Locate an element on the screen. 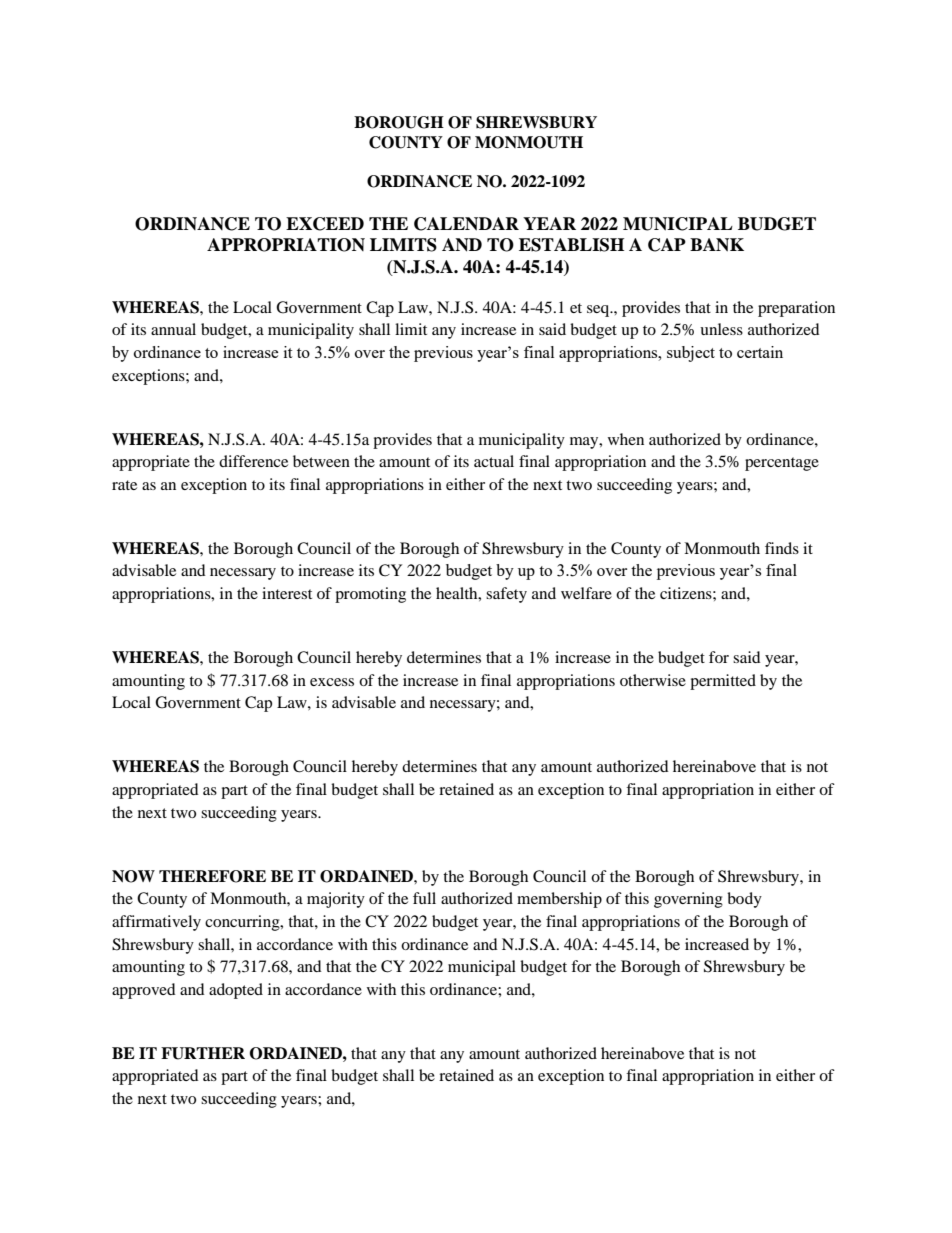 Image resolution: width=952 pixels, height=1233 pixels. EXCEED is located at coordinates (325, 224).
